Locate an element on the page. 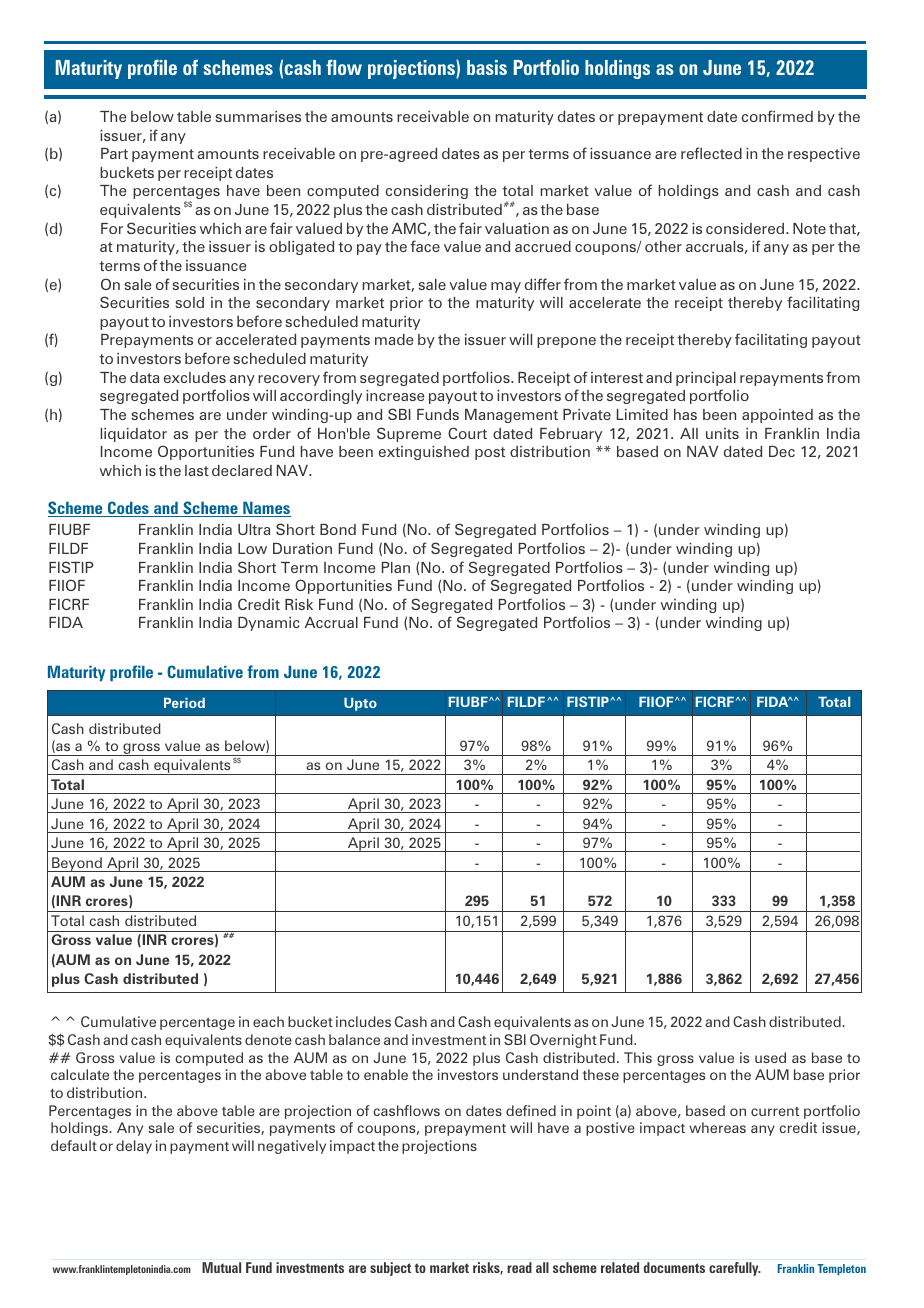 This document has width=924, height=1308. Part is located at coordinates (114, 153).
